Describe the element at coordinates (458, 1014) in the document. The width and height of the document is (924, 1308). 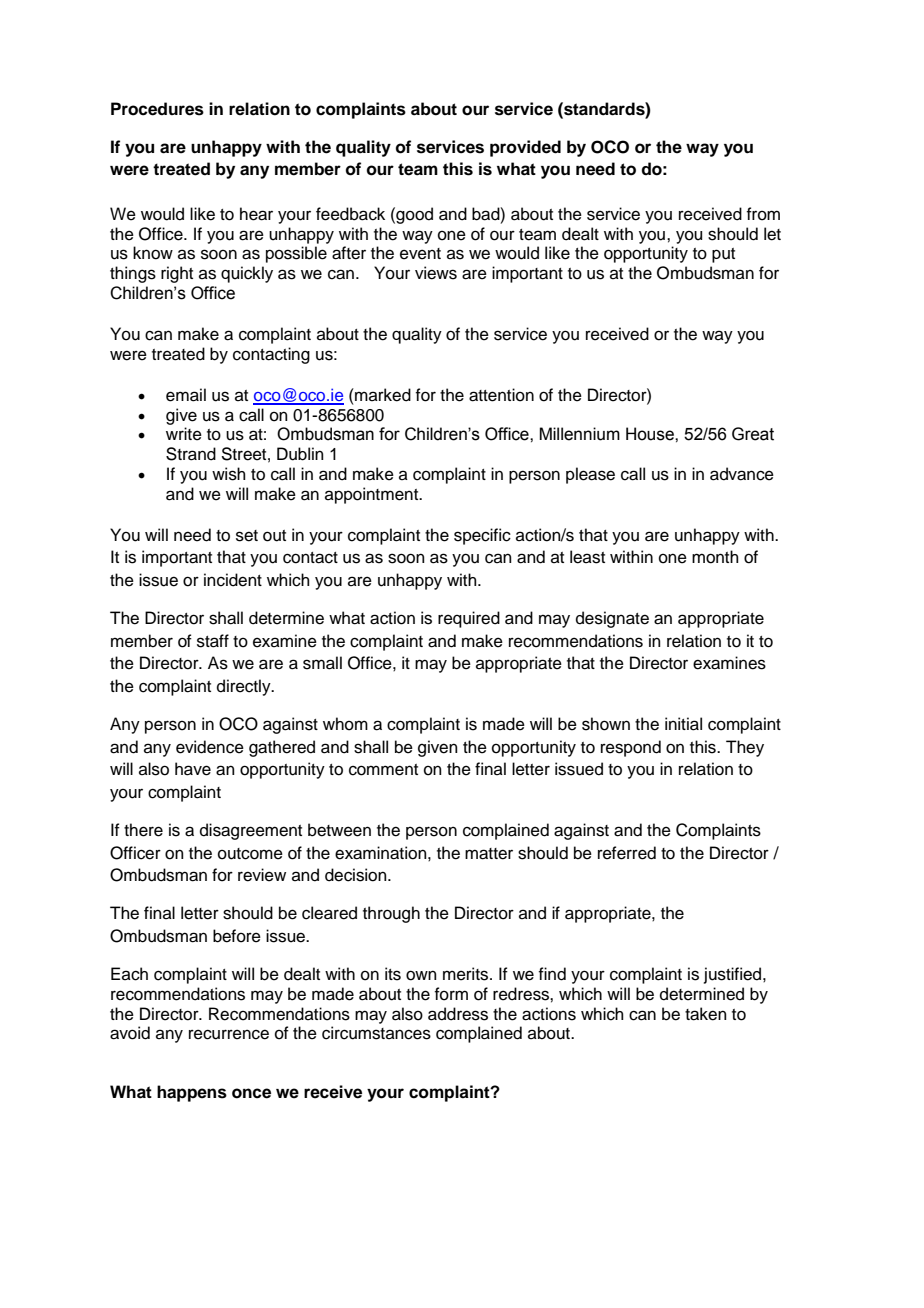
I see `address` at that location.
